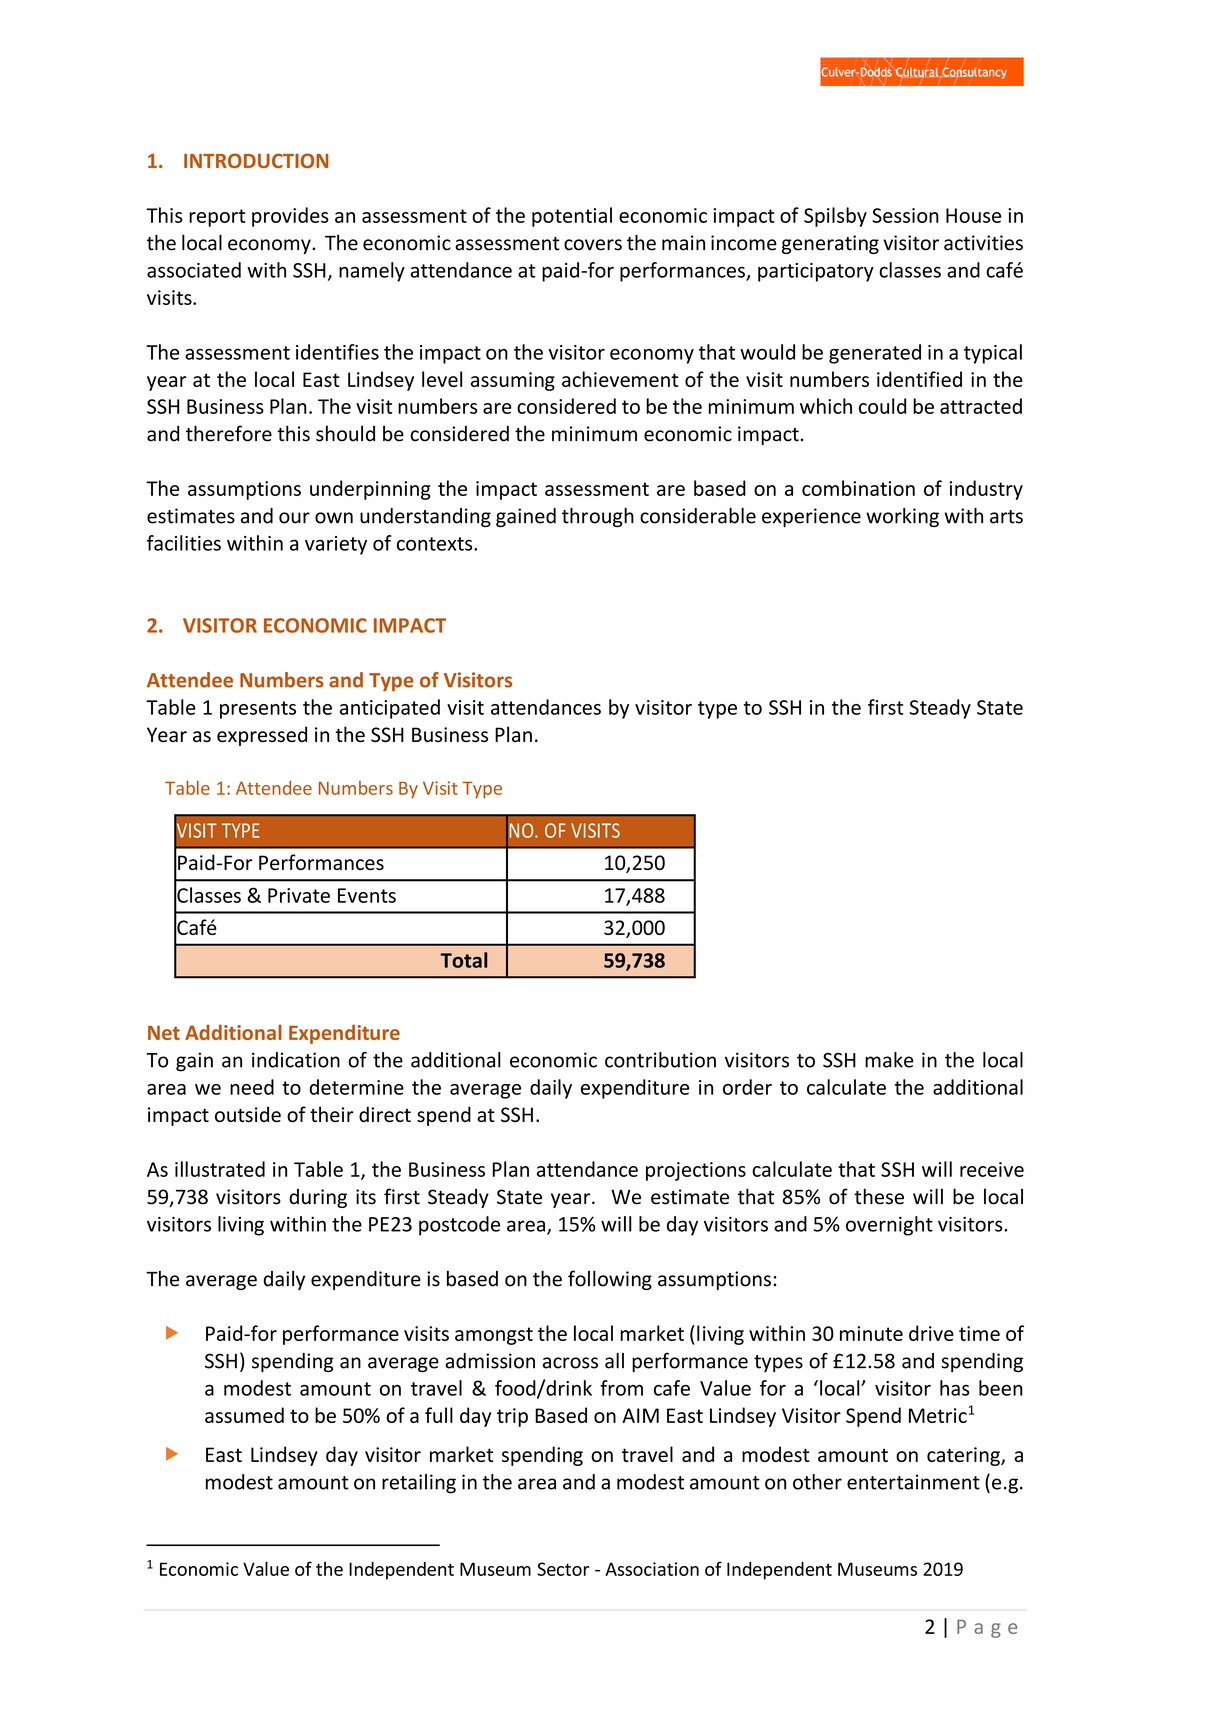  What do you see at coordinates (563, 1569) in the screenshot?
I see `Sector` at bounding box center [563, 1569].
